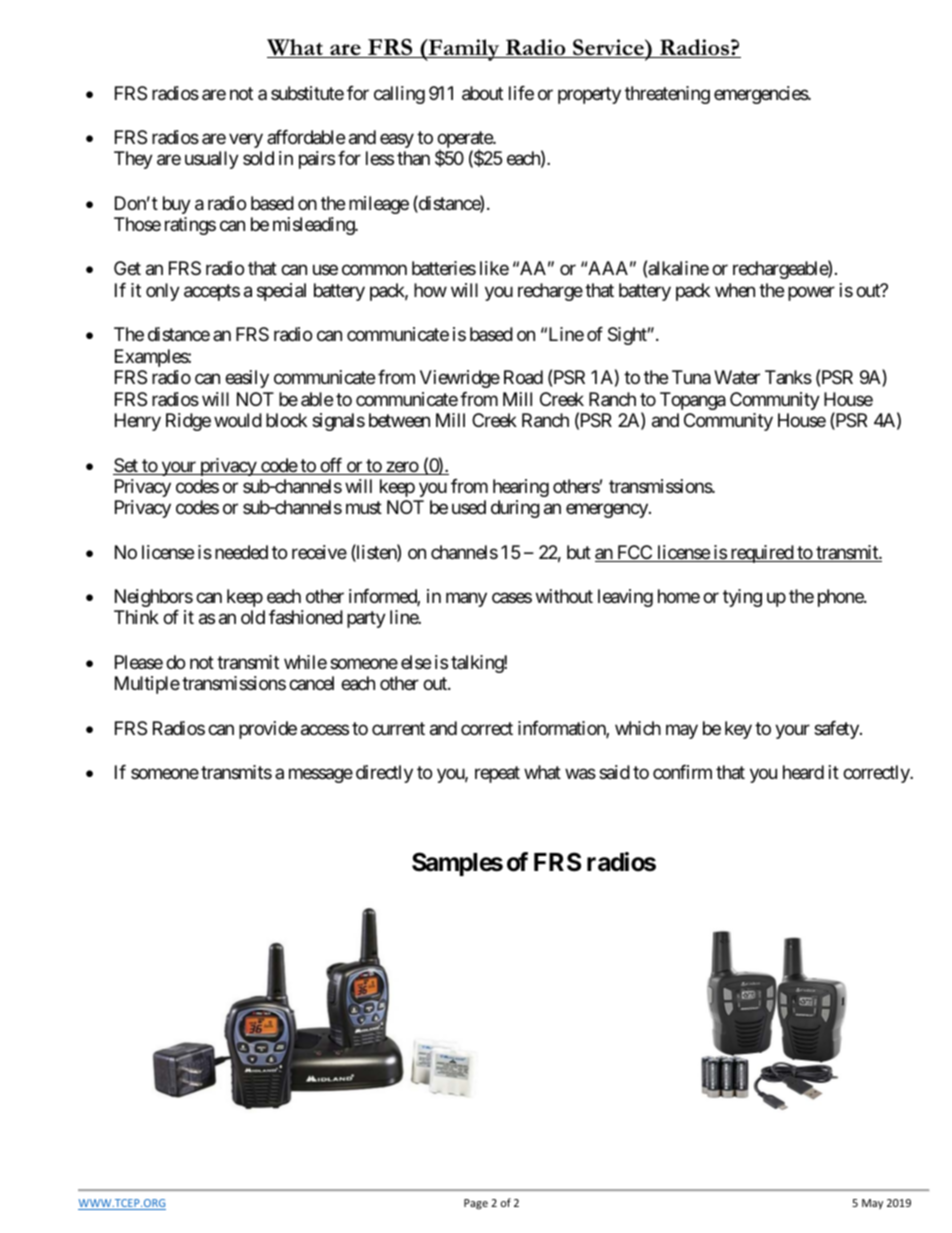 This image has width=952, height=1233. Describe the element at coordinates (737, 377) in the image. I see `Water` at that location.
